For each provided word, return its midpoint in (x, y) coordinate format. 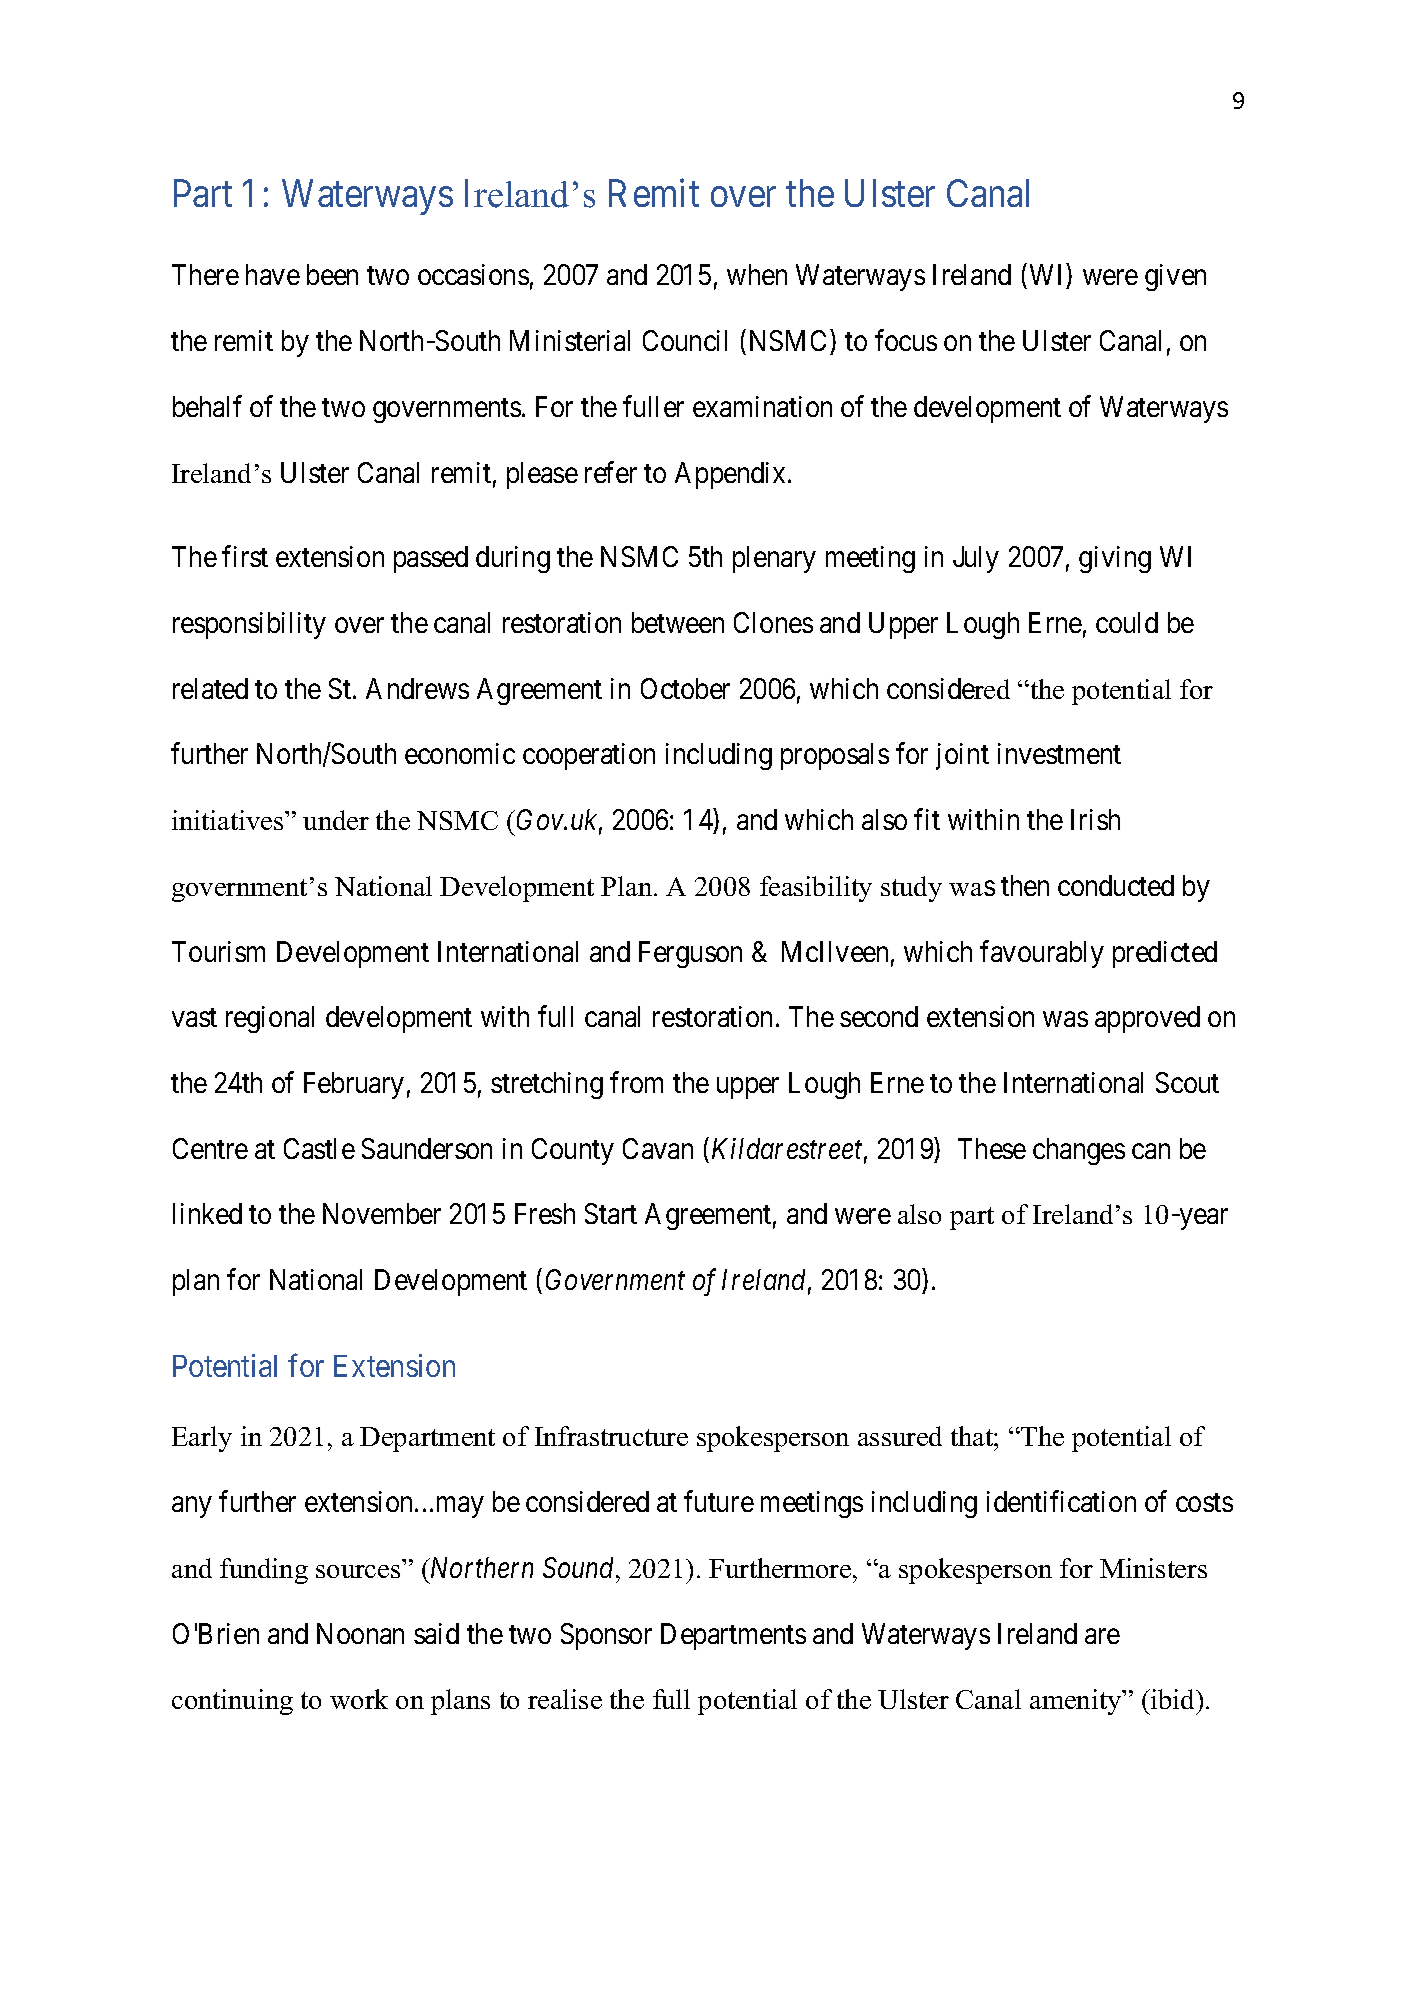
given (1175, 277)
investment (1059, 753)
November (382, 1213)
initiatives (229, 820)
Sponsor (606, 1636)
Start (611, 1213)
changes (1079, 1151)
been (332, 274)
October (685, 688)
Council (685, 340)
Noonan (360, 1633)
